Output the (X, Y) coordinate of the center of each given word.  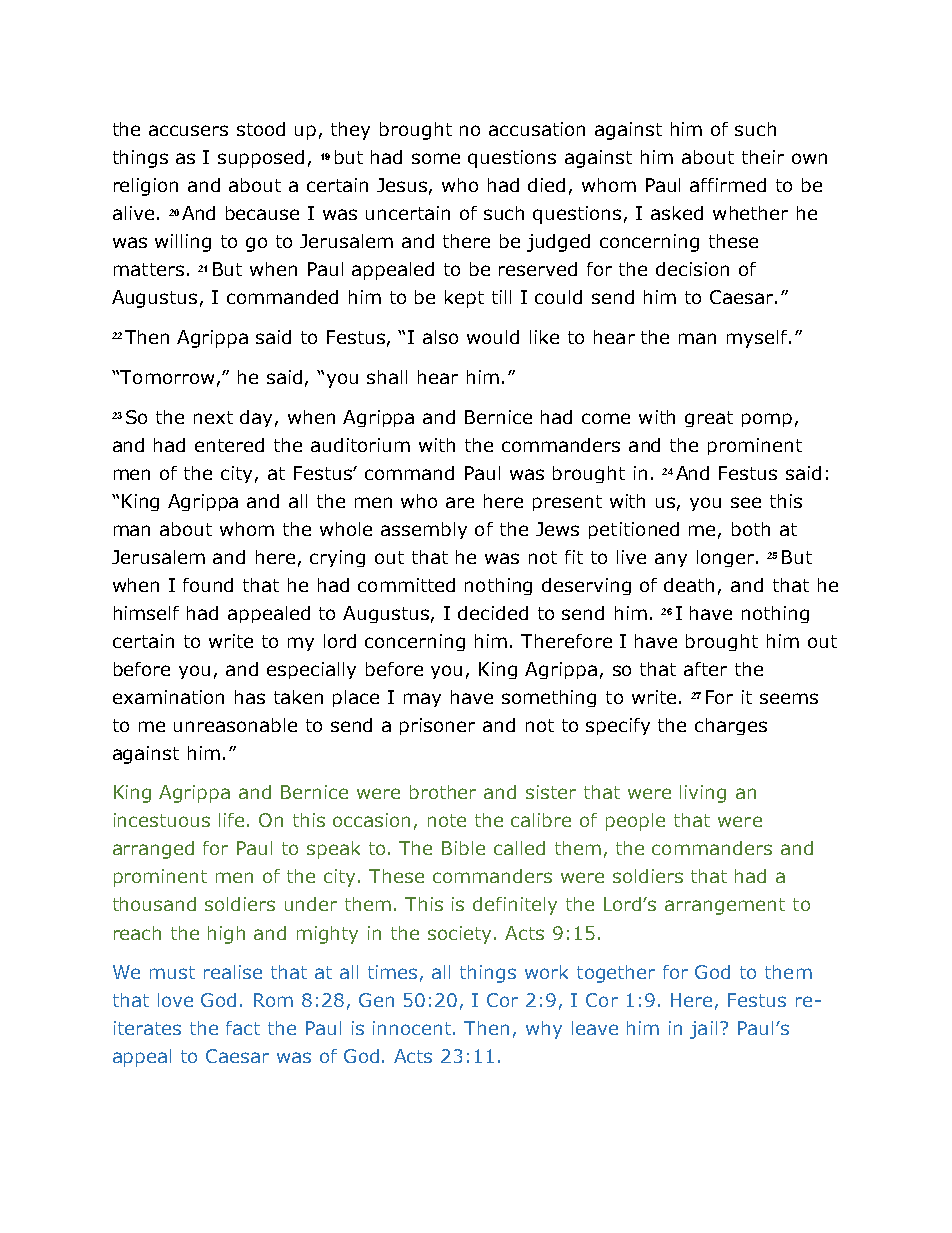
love (175, 1000)
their (763, 157)
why (544, 1030)
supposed (261, 159)
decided (493, 613)
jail (703, 1030)
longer (725, 558)
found (208, 585)
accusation (537, 129)
